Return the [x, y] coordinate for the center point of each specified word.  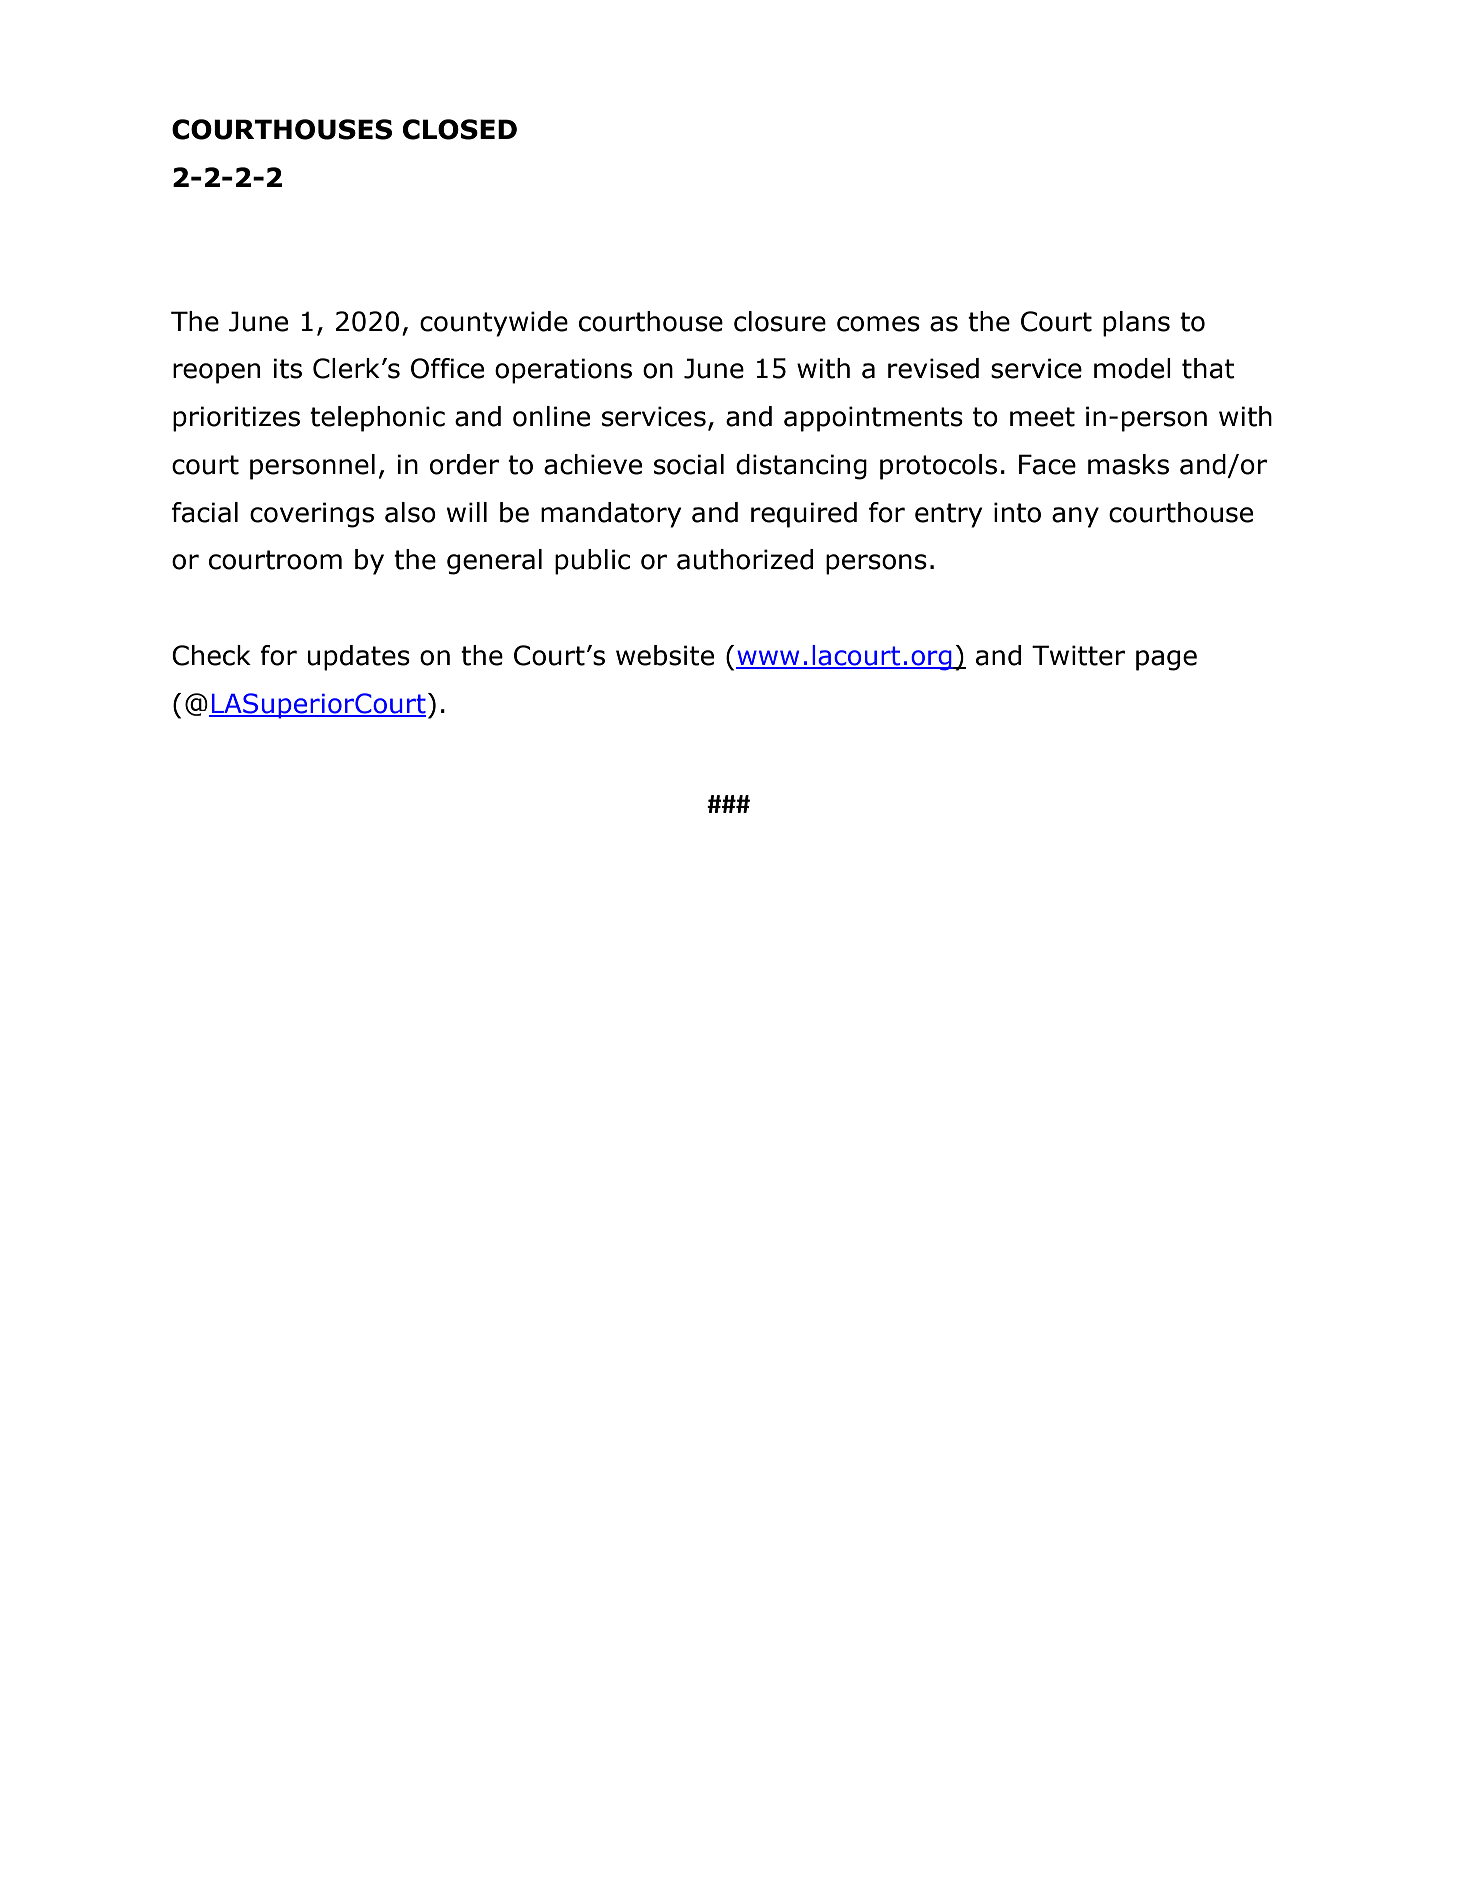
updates [358, 658]
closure [780, 321]
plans [1136, 324]
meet [1042, 417]
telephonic [377, 419]
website [665, 655]
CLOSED [460, 129]
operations [563, 371]
